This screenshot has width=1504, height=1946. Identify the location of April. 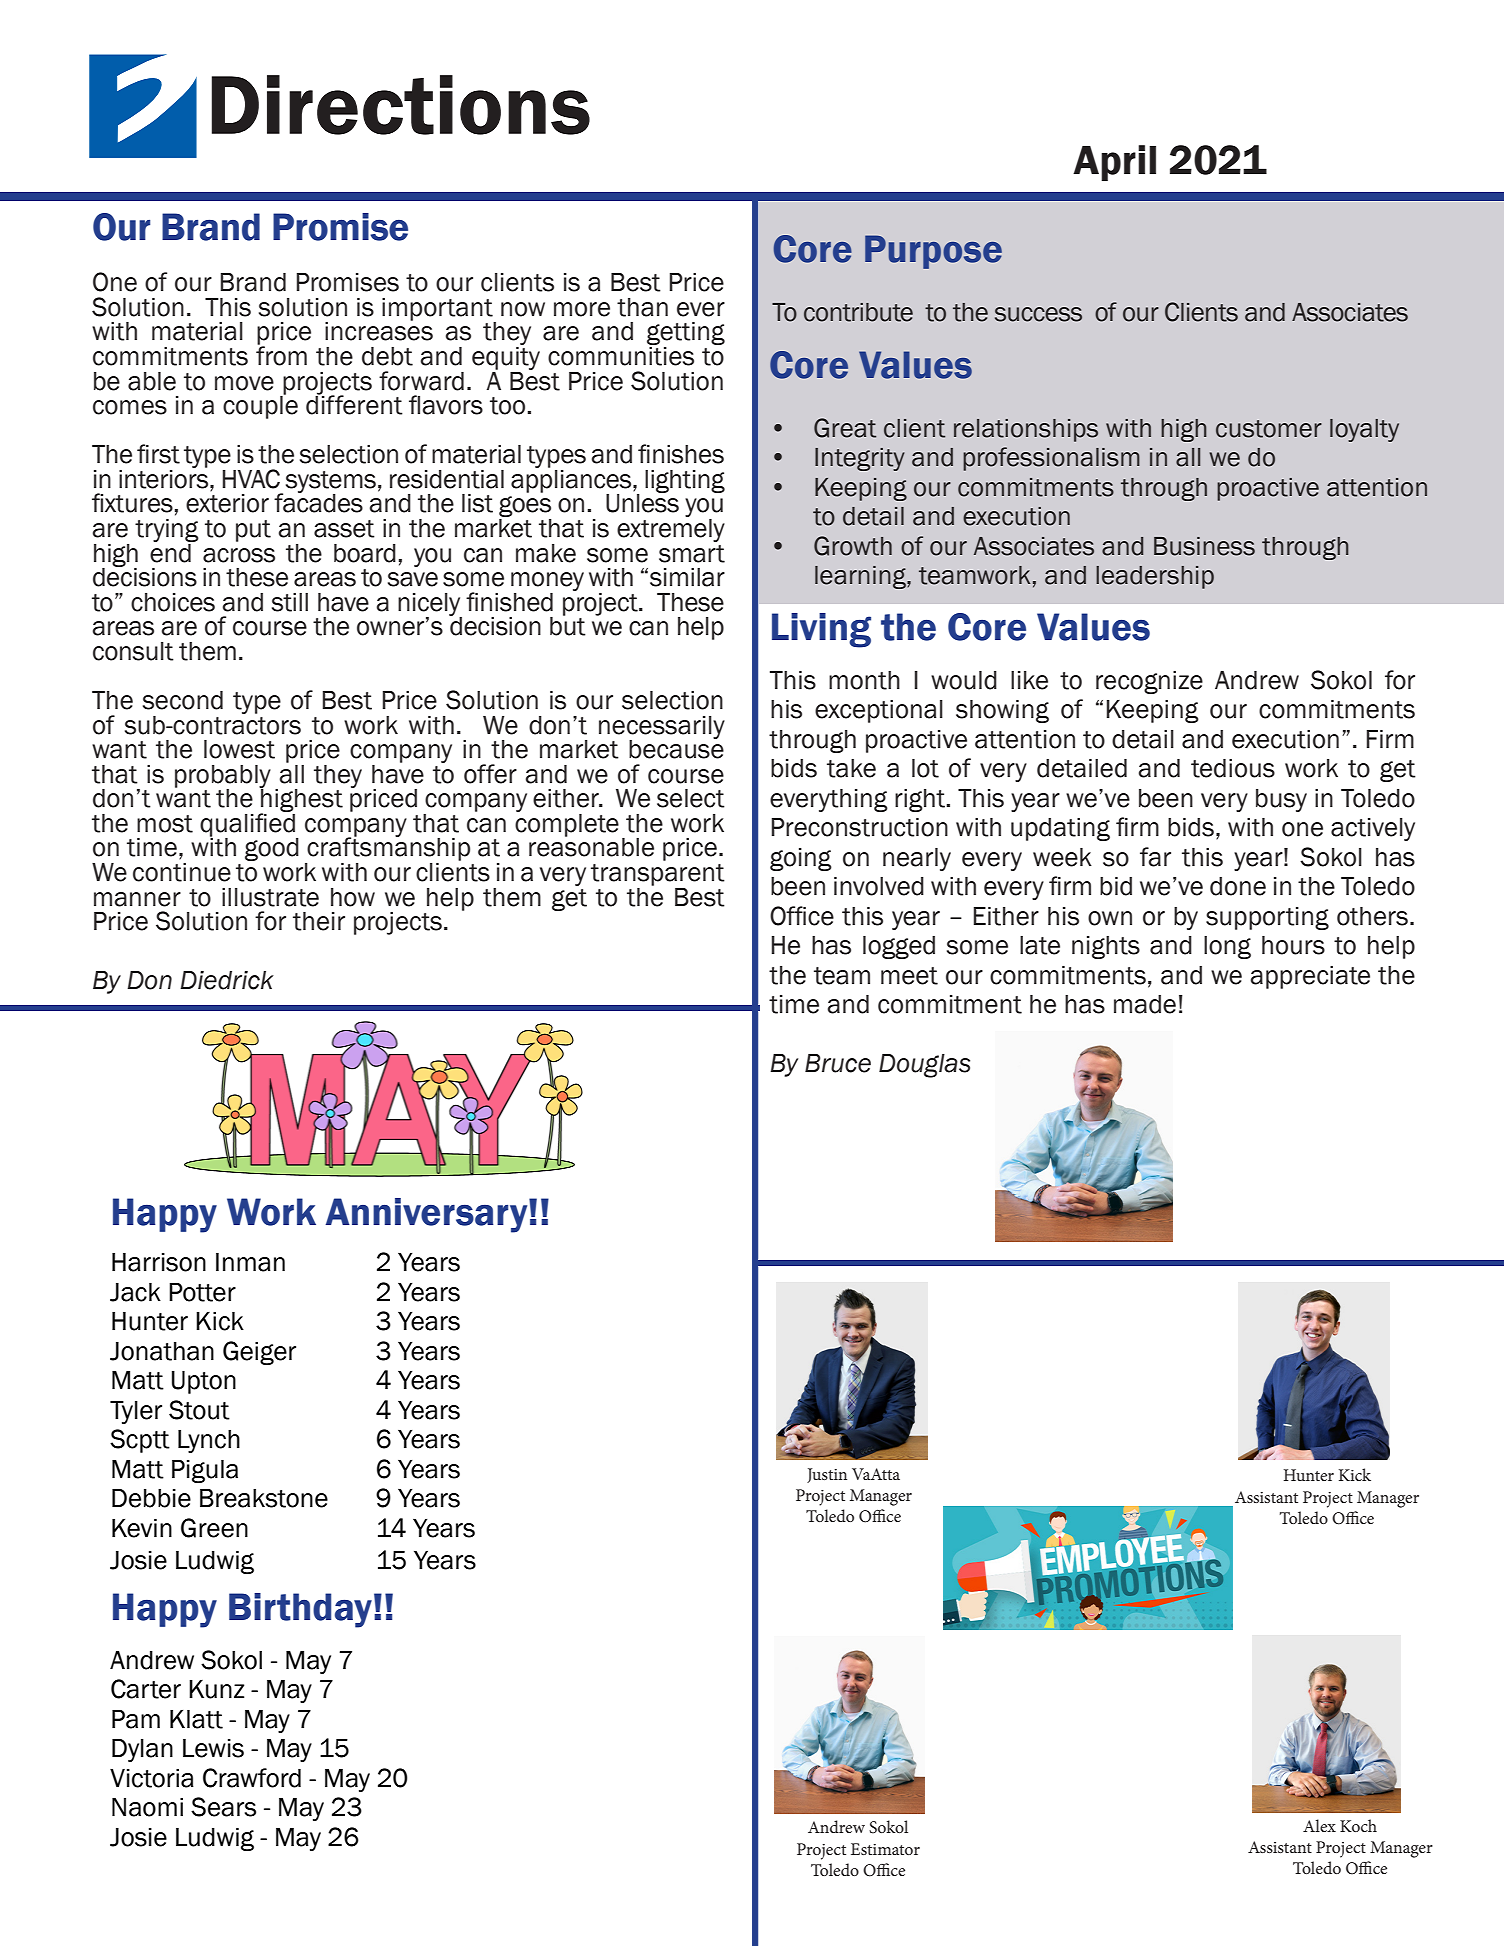
(1114, 163).
